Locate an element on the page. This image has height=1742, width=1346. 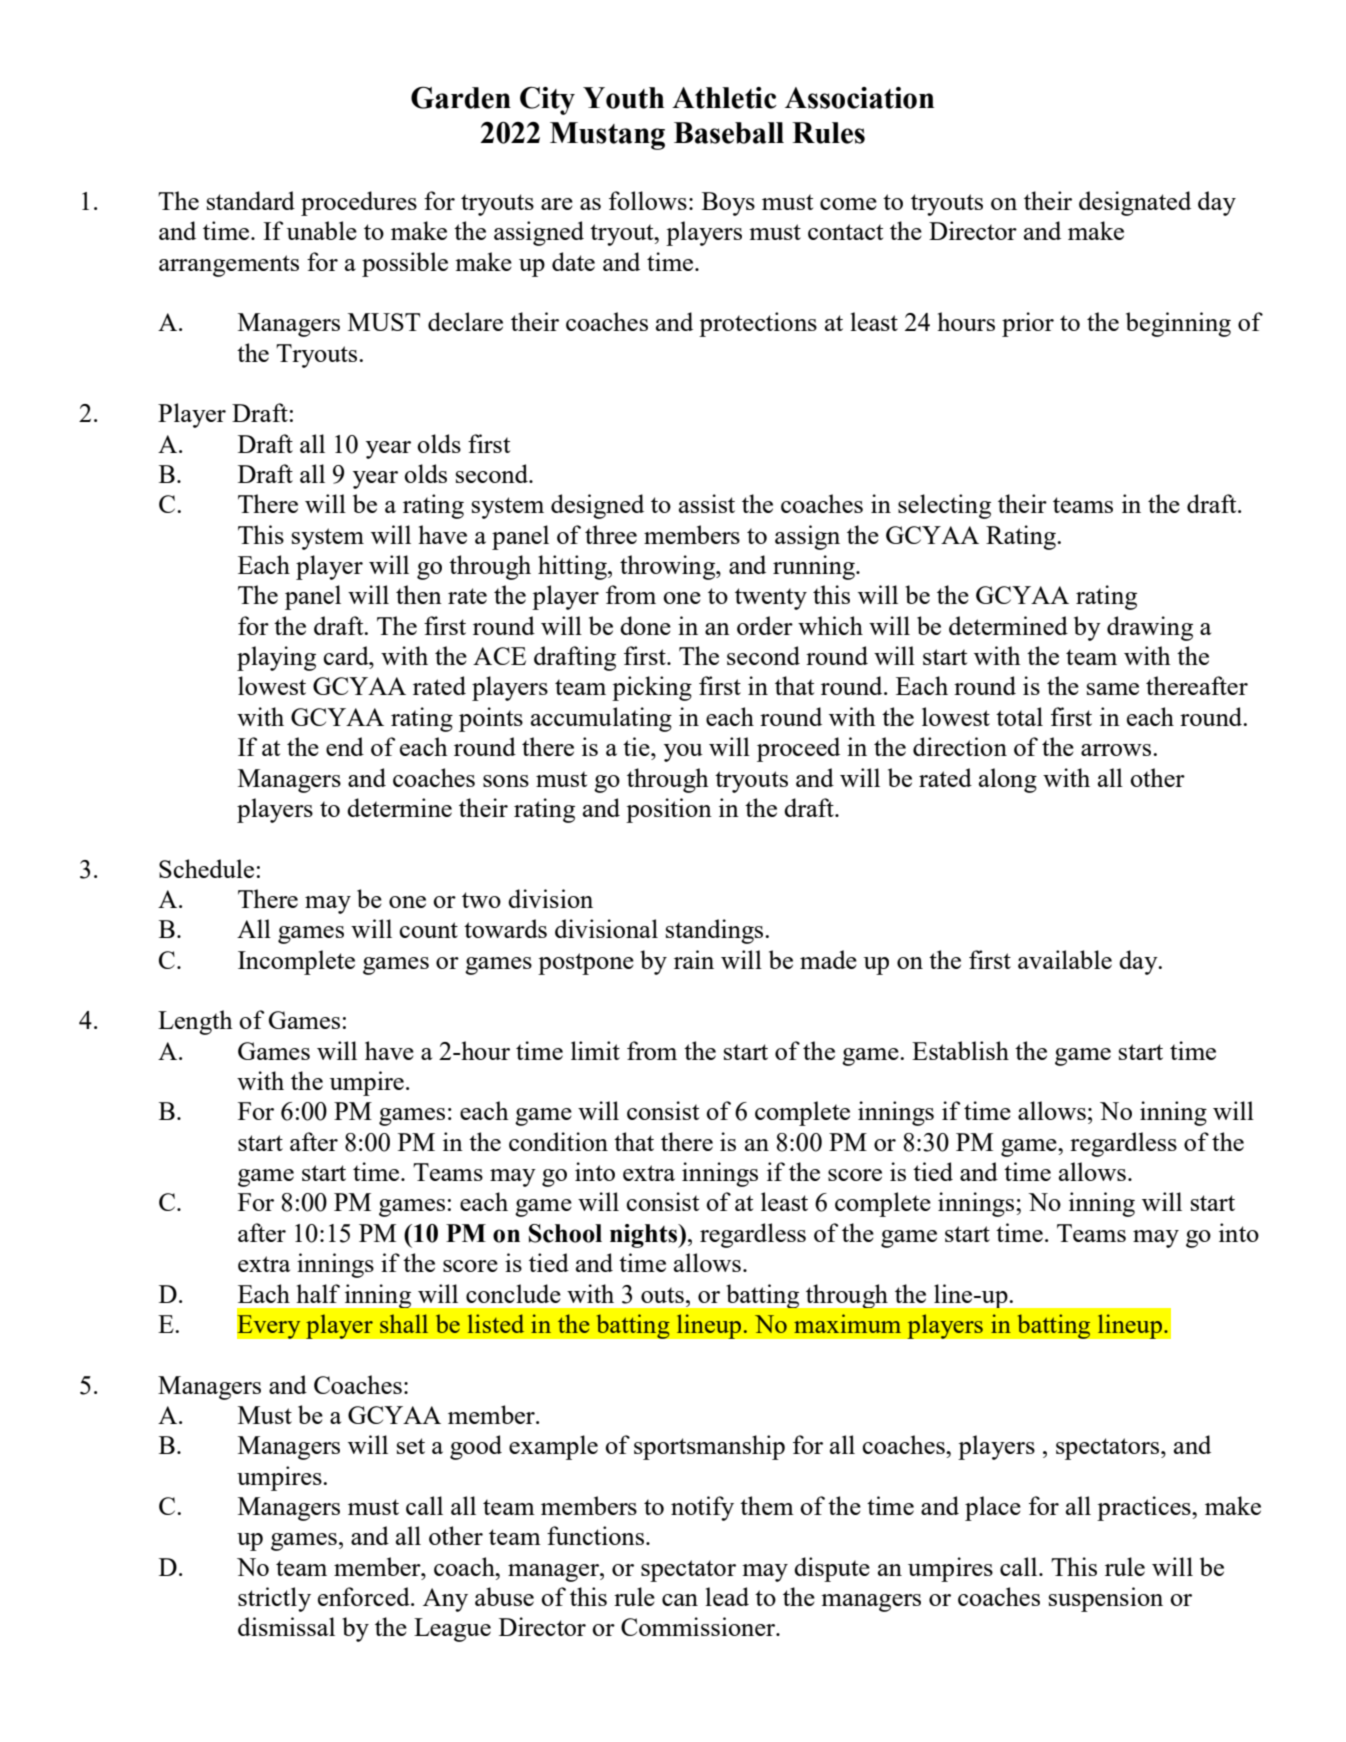
selecting is located at coordinates (944, 506).
